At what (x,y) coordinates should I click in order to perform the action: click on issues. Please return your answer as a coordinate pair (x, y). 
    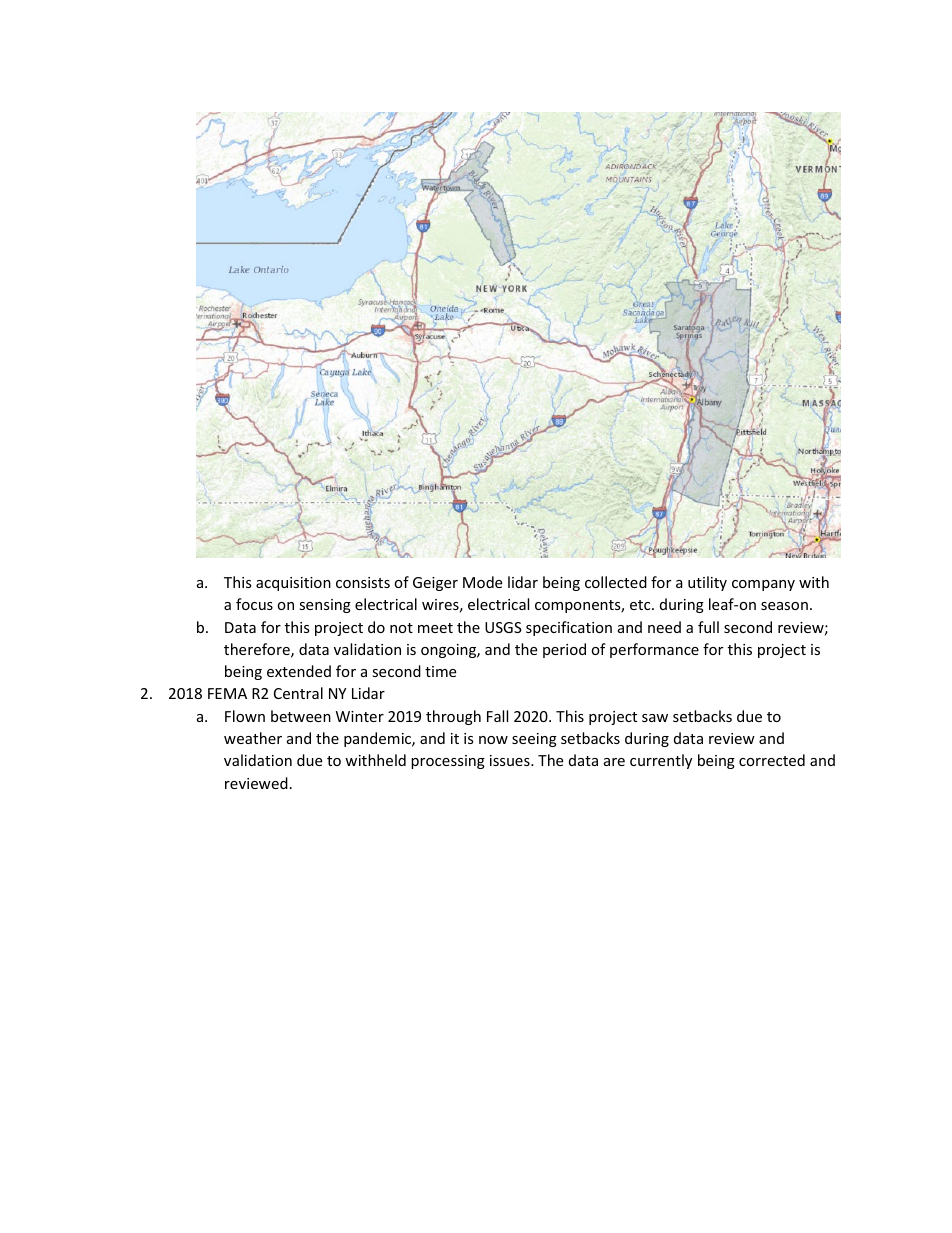
    Looking at the image, I should click on (511, 760).
